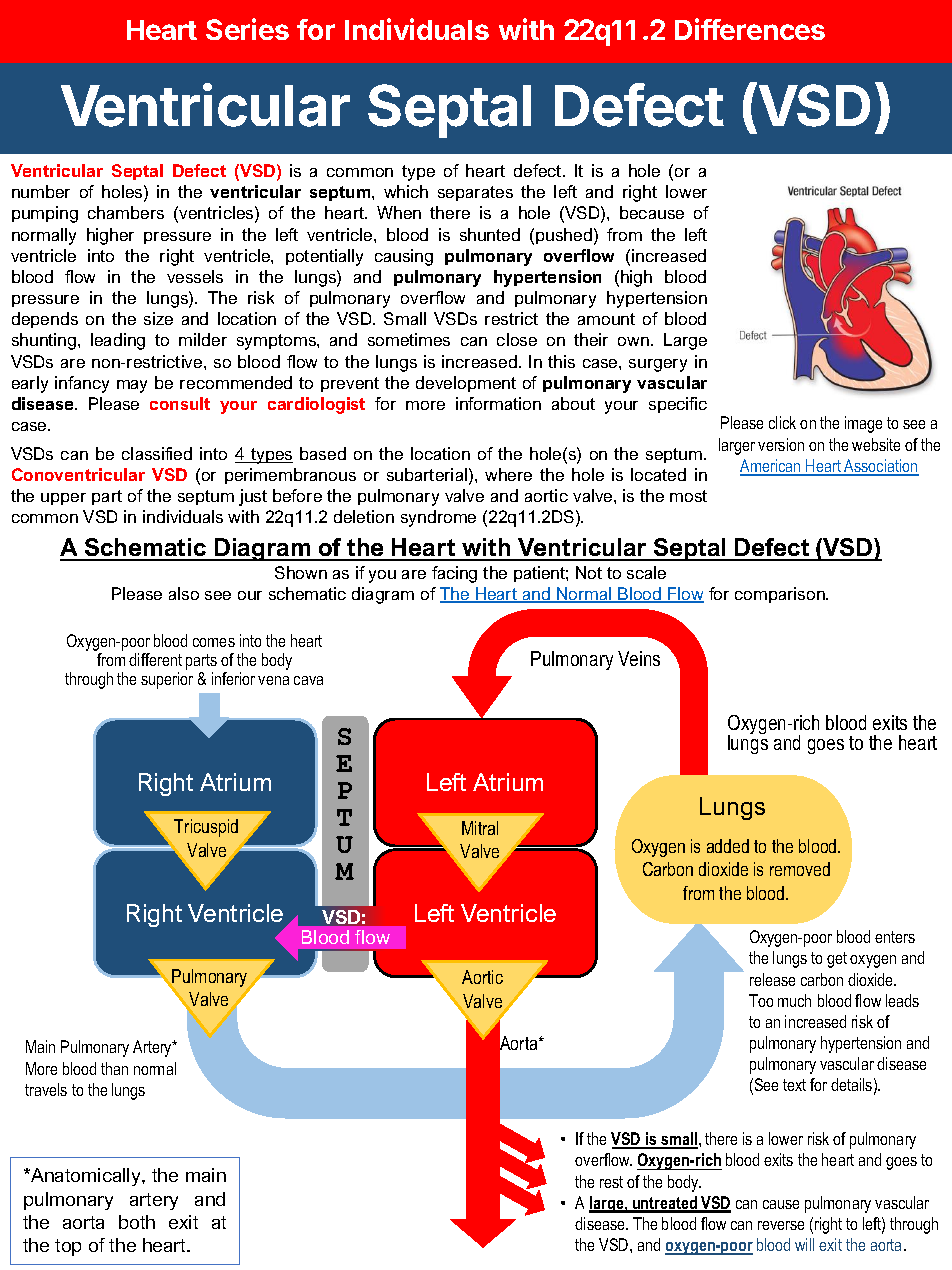  Describe the element at coordinates (247, 29) in the screenshot. I see `Series` at that location.
